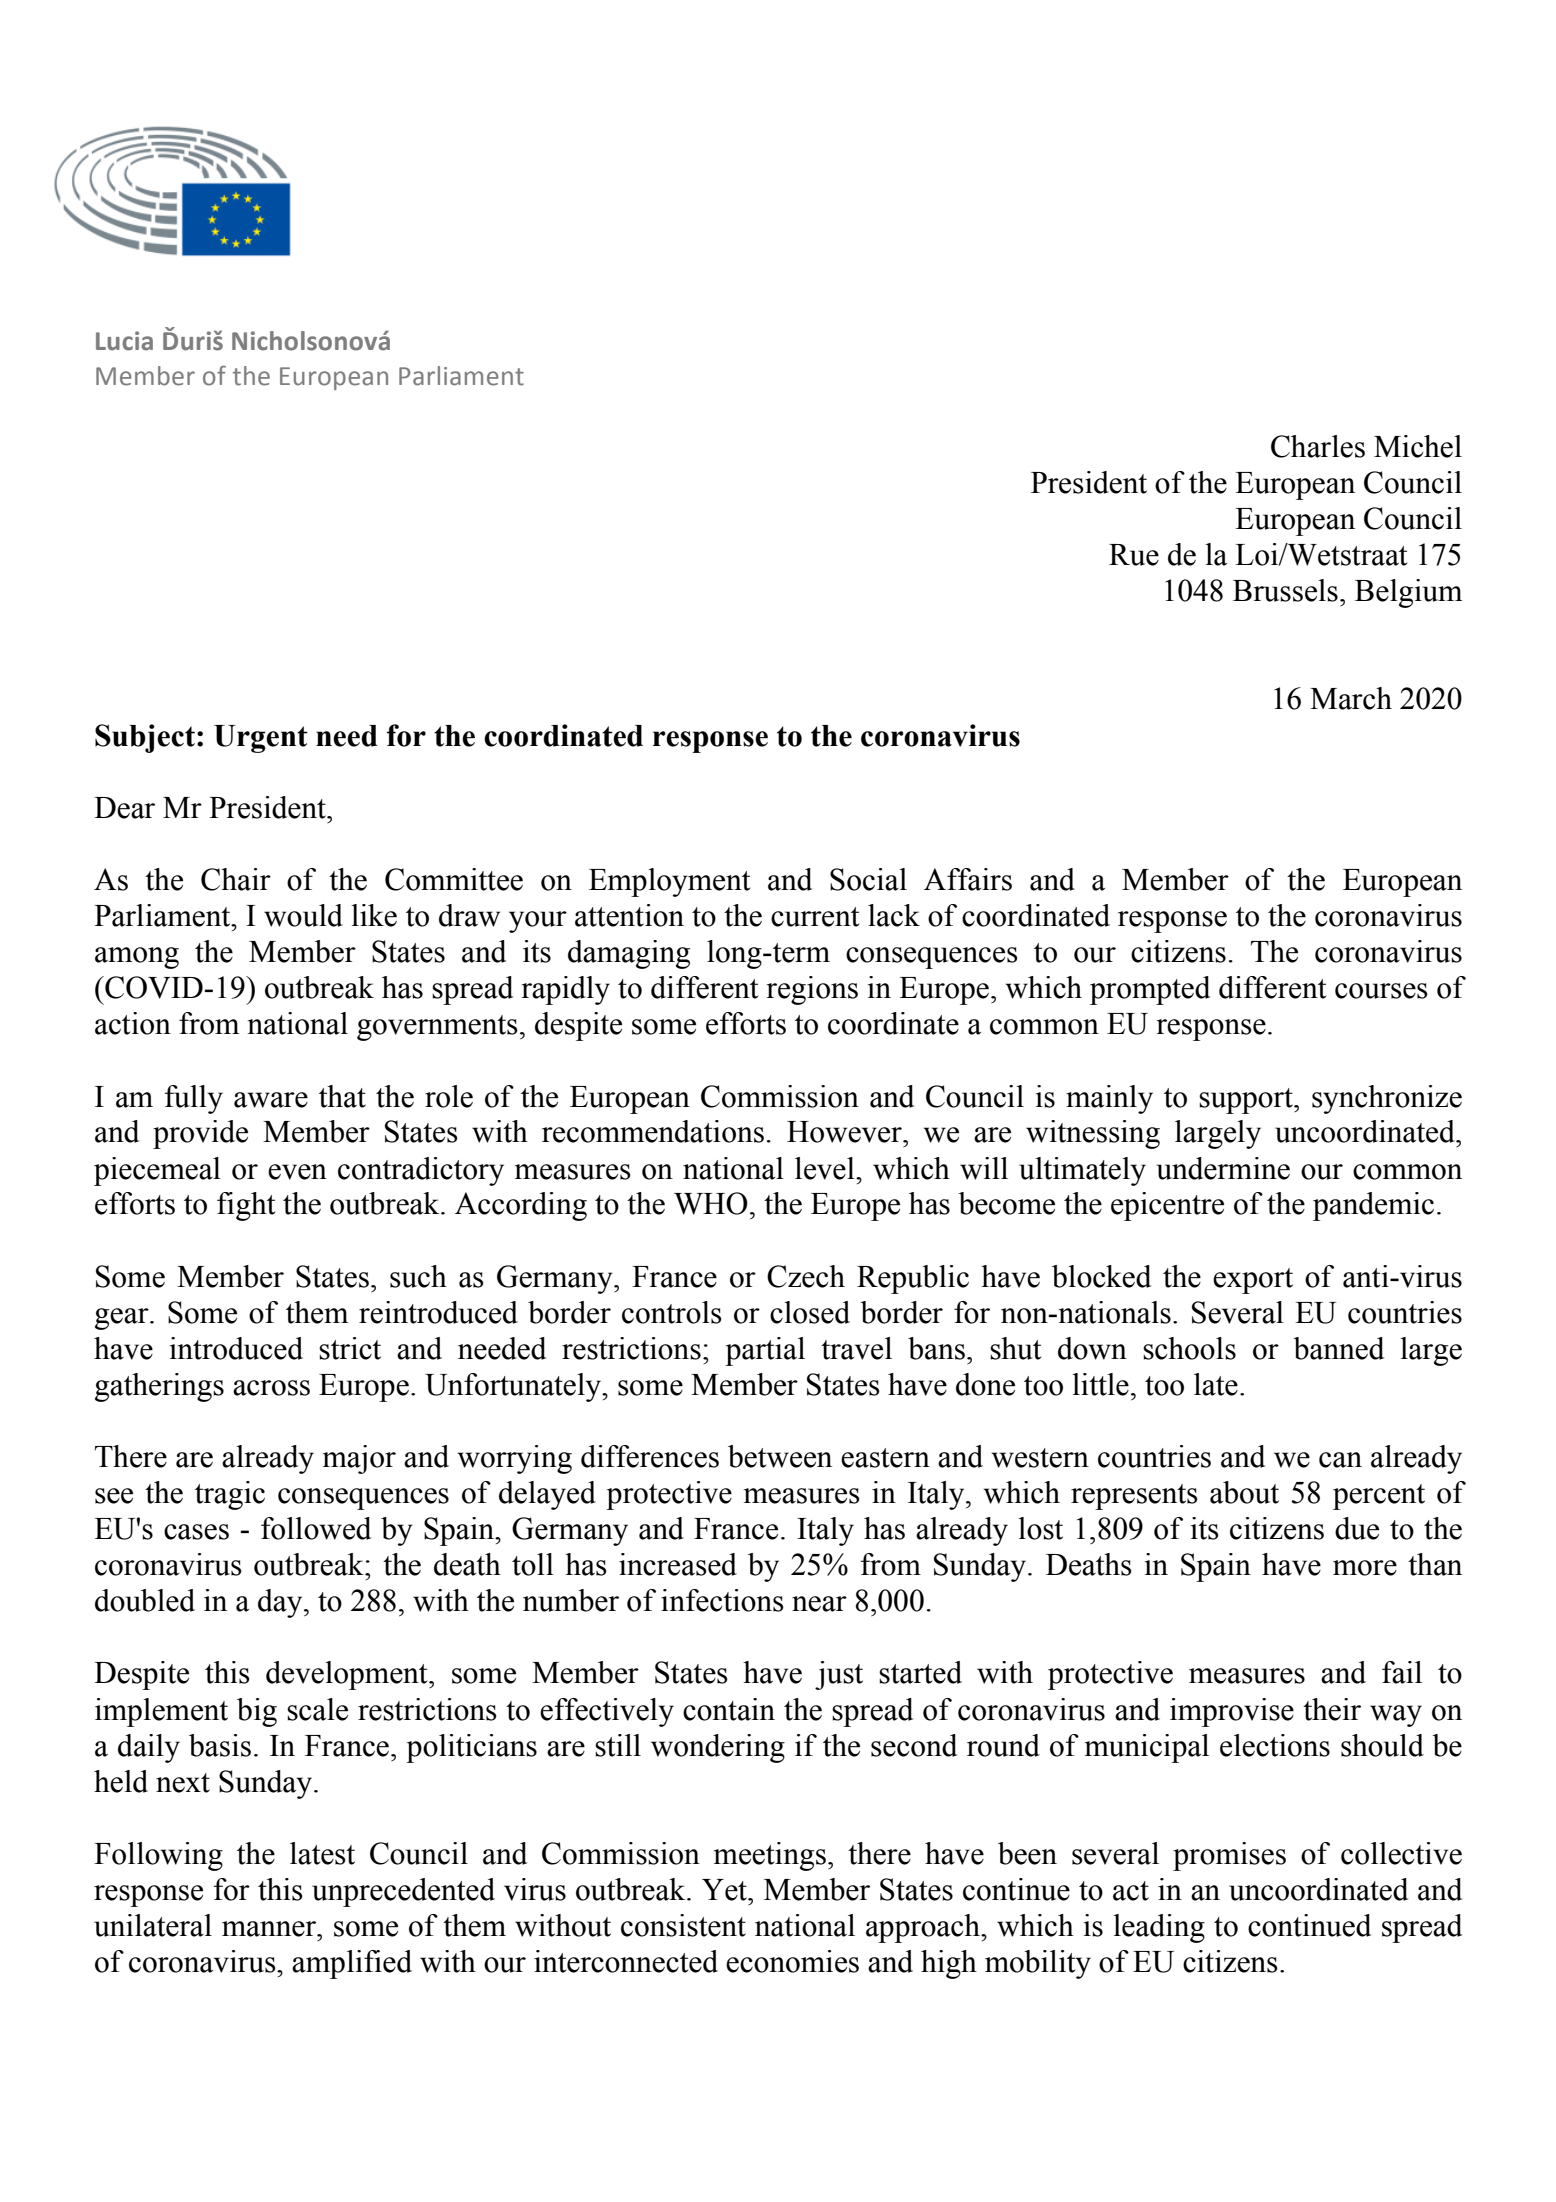 The height and width of the document is (2202, 1556). What do you see at coordinates (725, 1890) in the document?
I see `Yet` at bounding box center [725, 1890].
